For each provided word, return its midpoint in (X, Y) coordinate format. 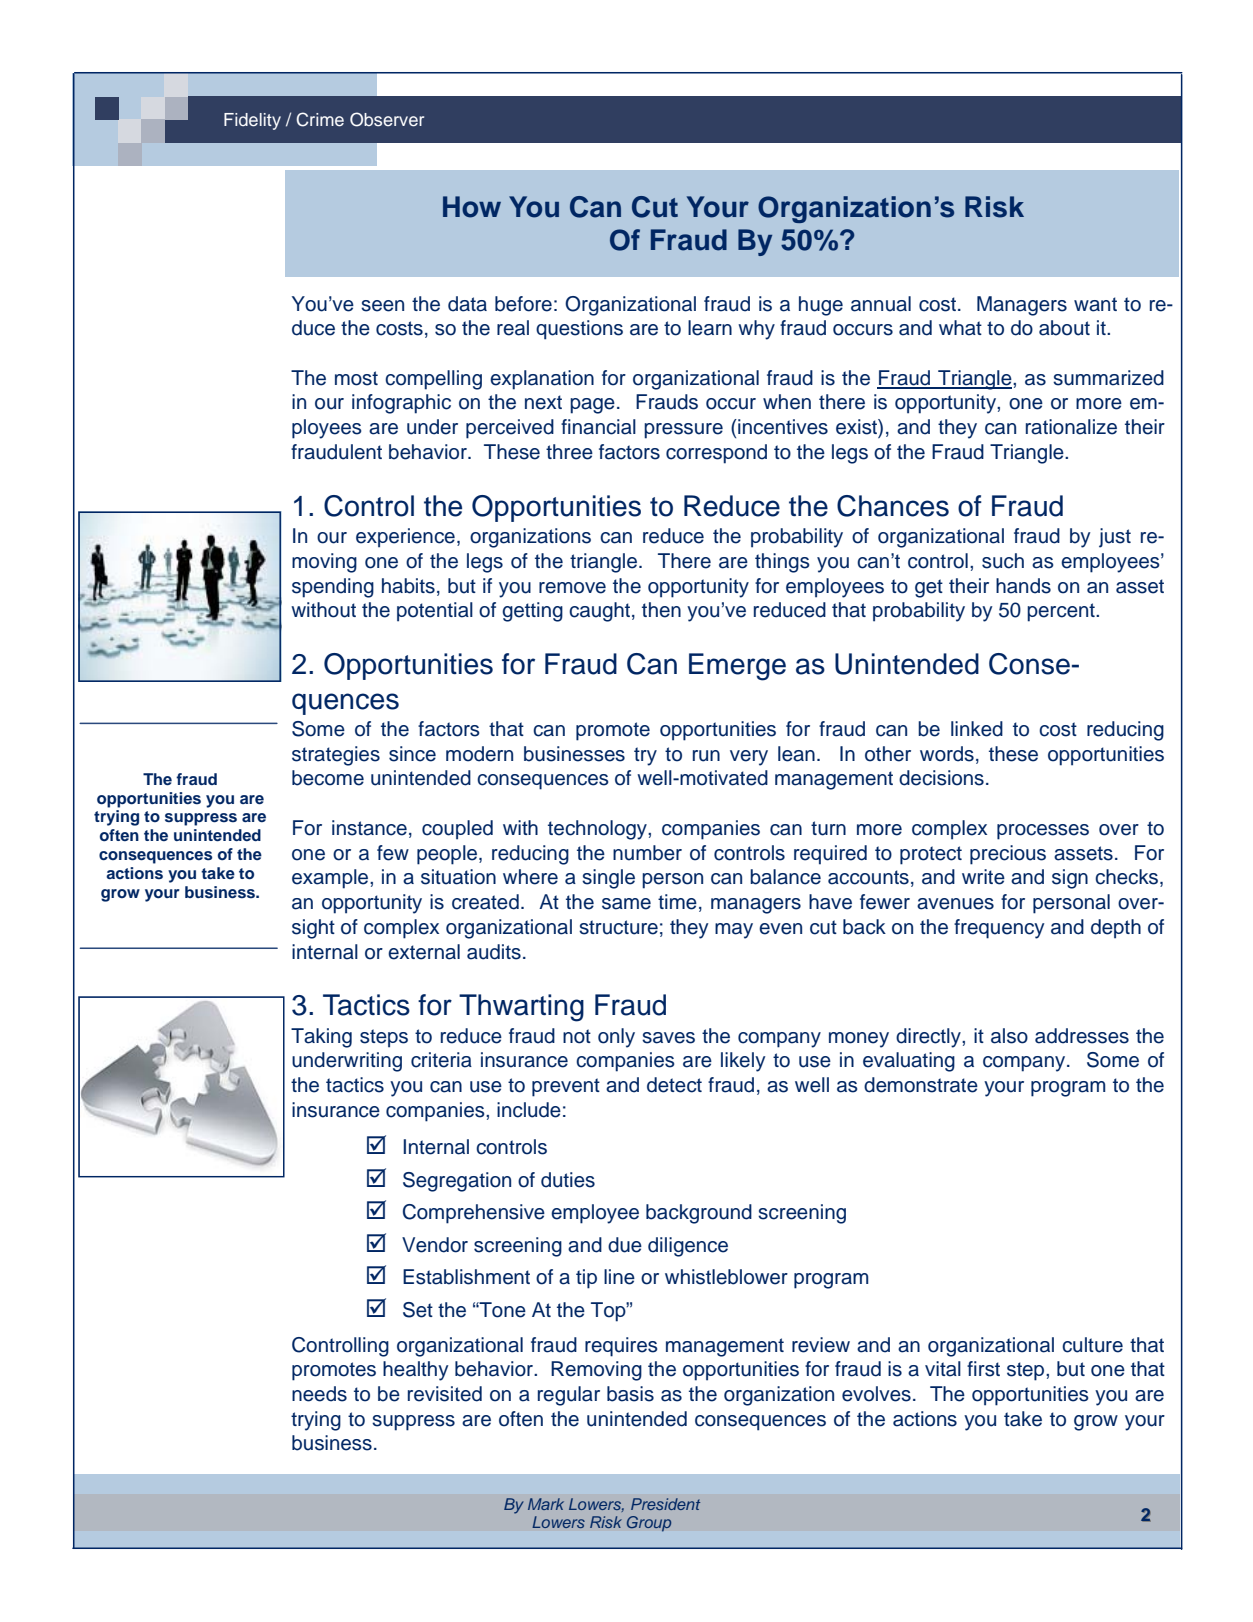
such (1003, 561)
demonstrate (921, 1085)
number (647, 853)
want (1095, 304)
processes (1043, 832)
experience (405, 538)
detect (674, 1085)
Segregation (457, 1182)
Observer (387, 119)
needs (319, 1394)
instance (369, 828)
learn (710, 328)
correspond (716, 454)
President (665, 1504)
